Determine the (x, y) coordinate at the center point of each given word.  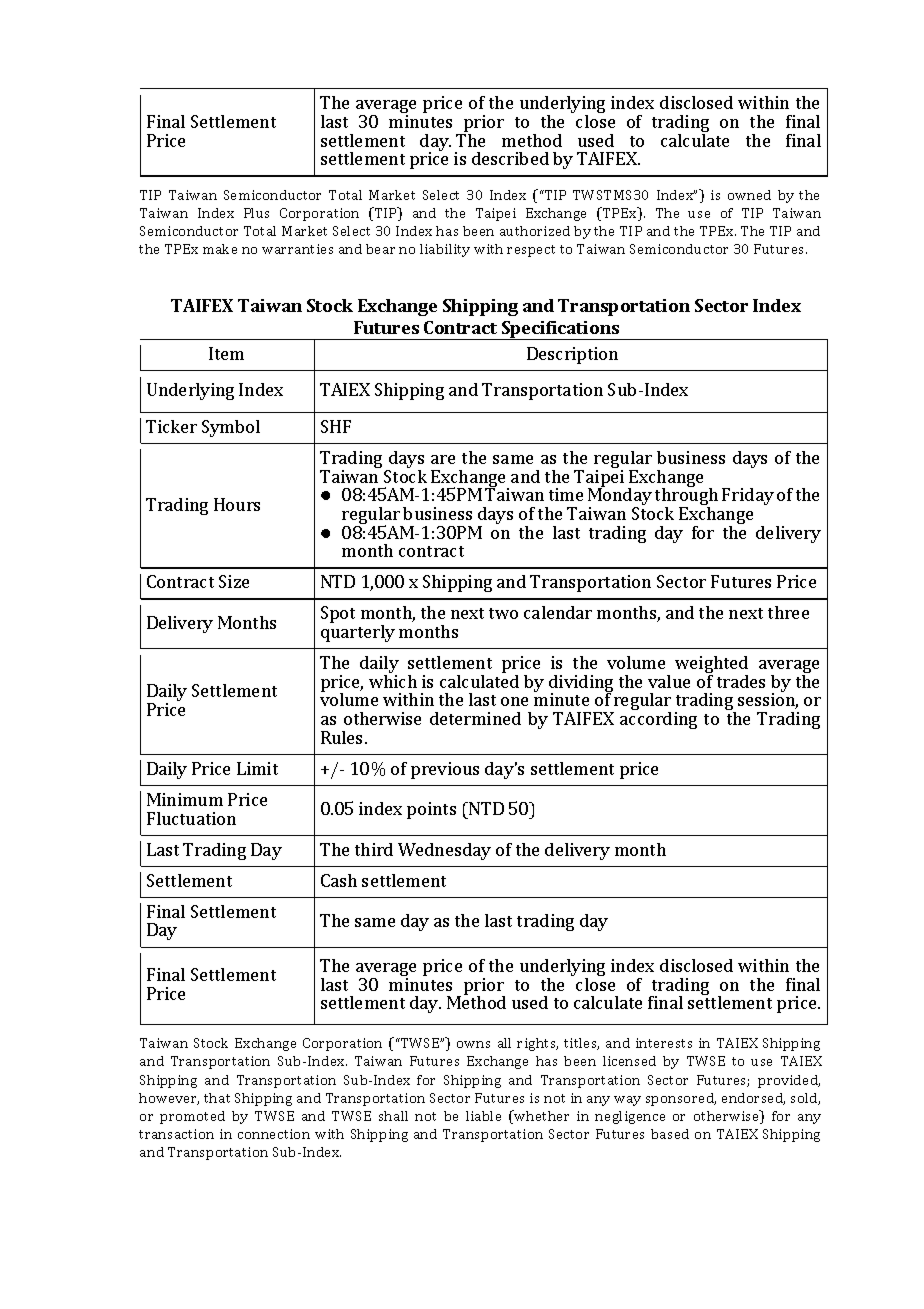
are (443, 459)
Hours (237, 504)
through (686, 497)
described (510, 158)
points (431, 810)
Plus (256, 213)
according (658, 720)
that (217, 1098)
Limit (257, 768)
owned (749, 195)
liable (483, 1116)
